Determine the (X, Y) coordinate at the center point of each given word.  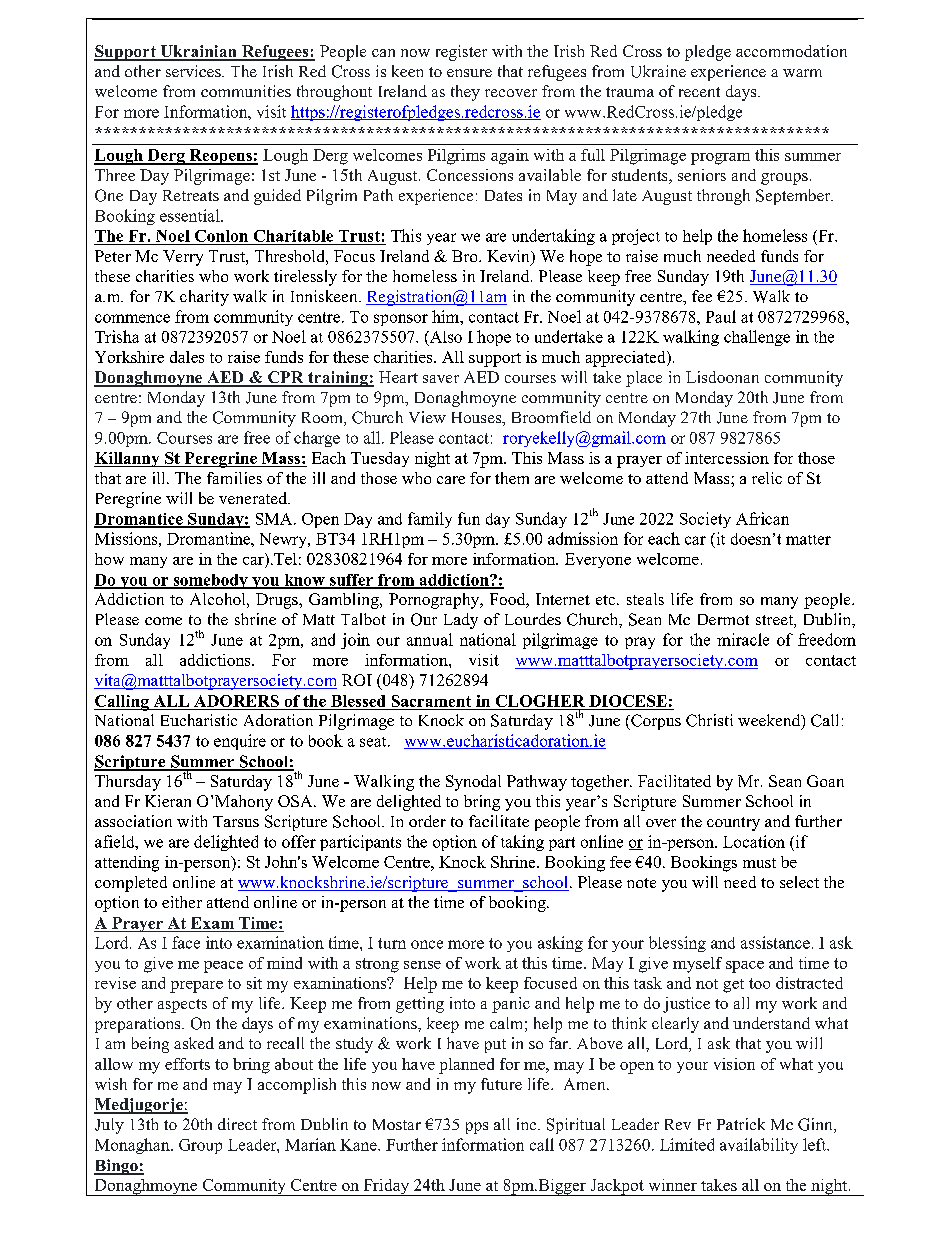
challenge (757, 338)
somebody (210, 581)
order (427, 821)
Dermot (723, 619)
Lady (461, 621)
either (182, 902)
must (759, 863)
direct (237, 1124)
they (465, 93)
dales (187, 357)
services (194, 71)
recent (699, 92)
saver (441, 379)
